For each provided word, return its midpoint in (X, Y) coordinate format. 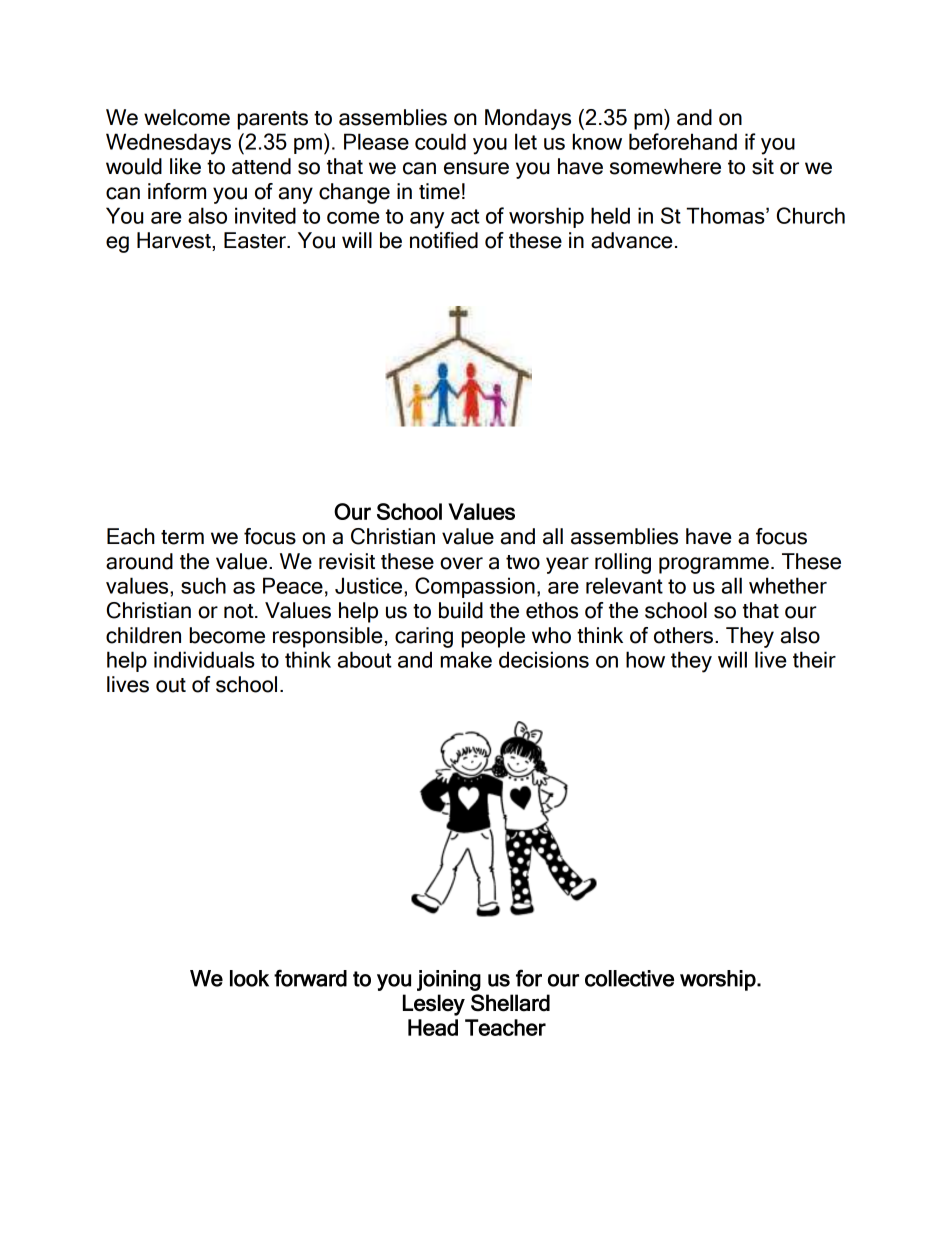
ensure (476, 168)
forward (310, 978)
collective (629, 978)
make (466, 659)
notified (444, 240)
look (249, 978)
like (185, 166)
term (182, 537)
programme (714, 565)
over (461, 563)
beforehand (683, 141)
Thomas (726, 215)
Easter (256, 240)
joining (449, 980)
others (683, 635)
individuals (204, 659)
